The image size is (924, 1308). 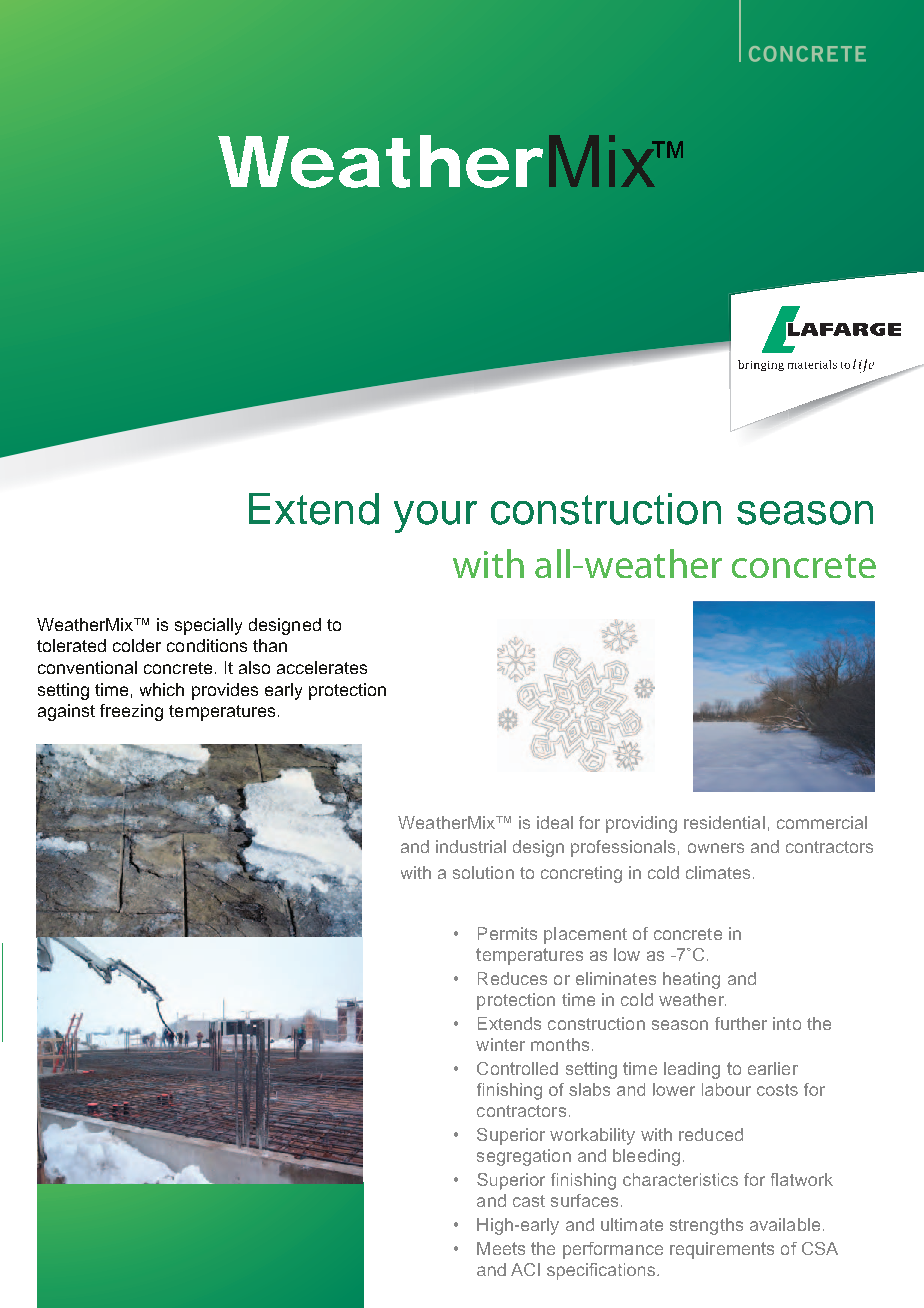 I want to click on your, so click(x=435, y=517).
